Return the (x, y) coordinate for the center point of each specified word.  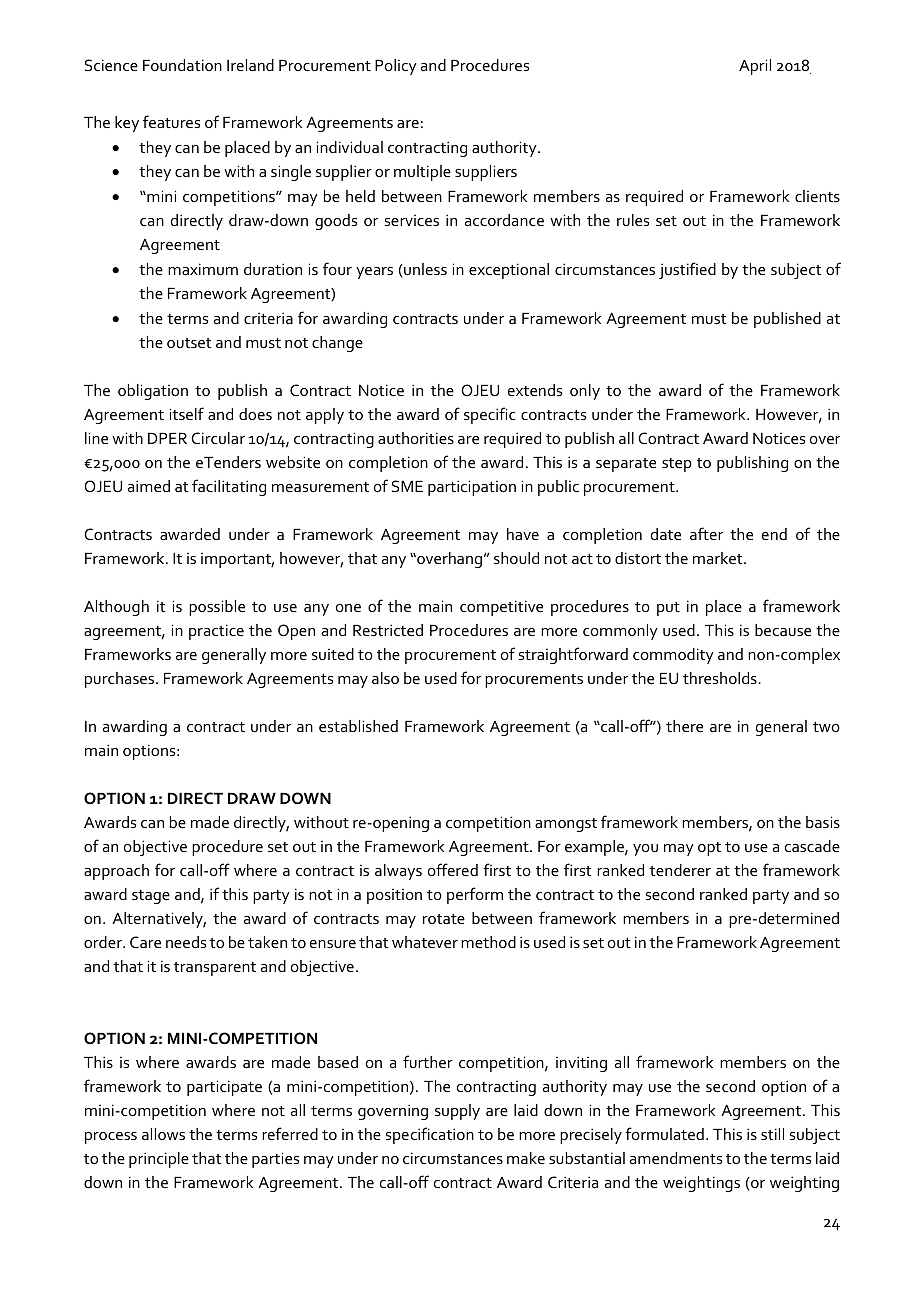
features (171, 121)
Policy (396, 67)
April (755, 67)
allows (163, 1134)
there (684, 726)
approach (116, 872)
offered (453, 869)
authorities (416, 438)
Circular (218, 438)
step (677, 465)
